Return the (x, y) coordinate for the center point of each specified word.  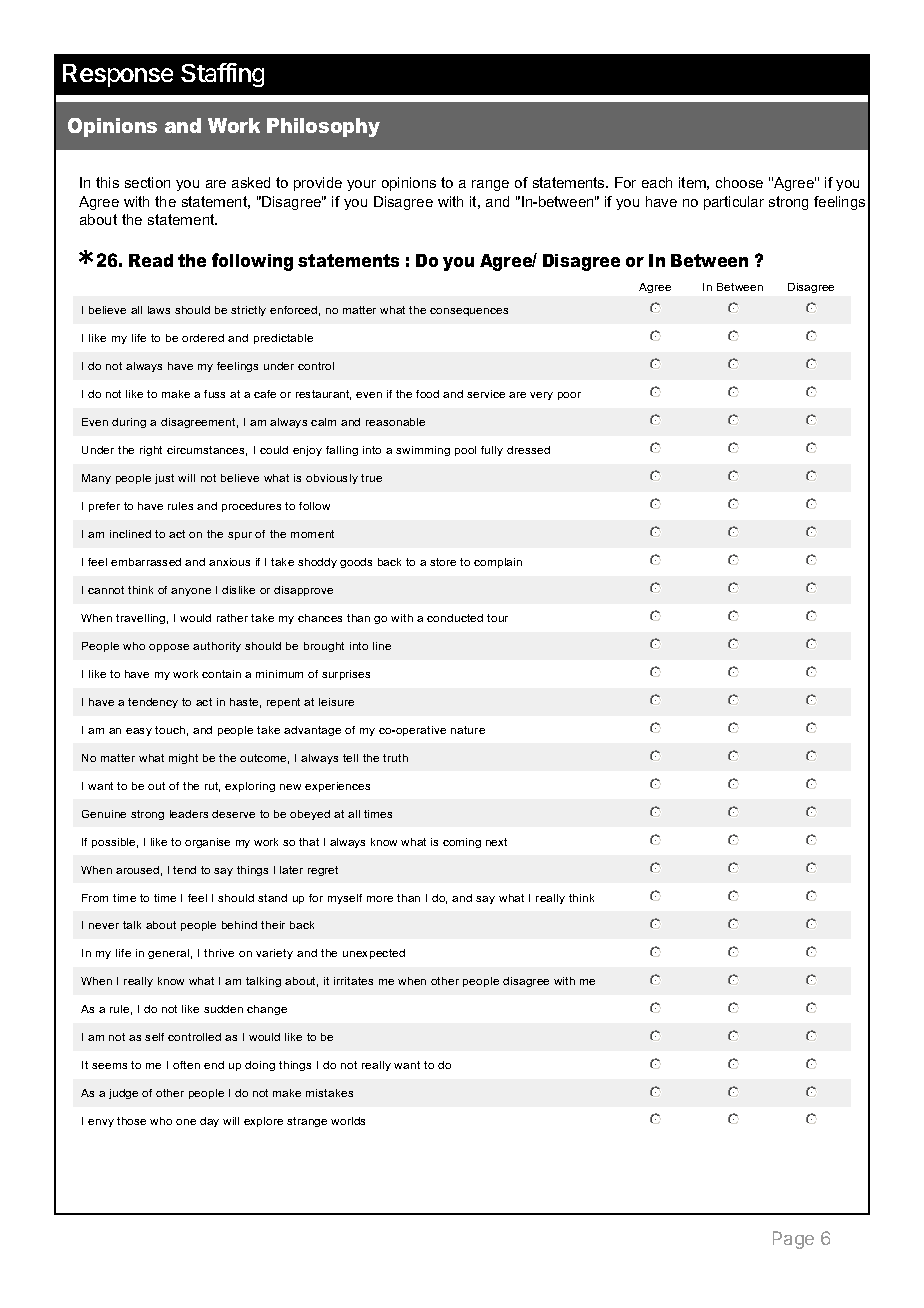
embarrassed (146, 562)
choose (739, 182)
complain (498, 563)
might (183, 759)
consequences (469, 312)
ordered (203, 338)
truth (395, 758)
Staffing (222, 75)
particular (734, 203)
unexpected (374, 954)
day (209, 1122)
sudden (223, 1009)
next (496, 842)
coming (462, 843)
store (443, 562)
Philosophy (323, 127)
